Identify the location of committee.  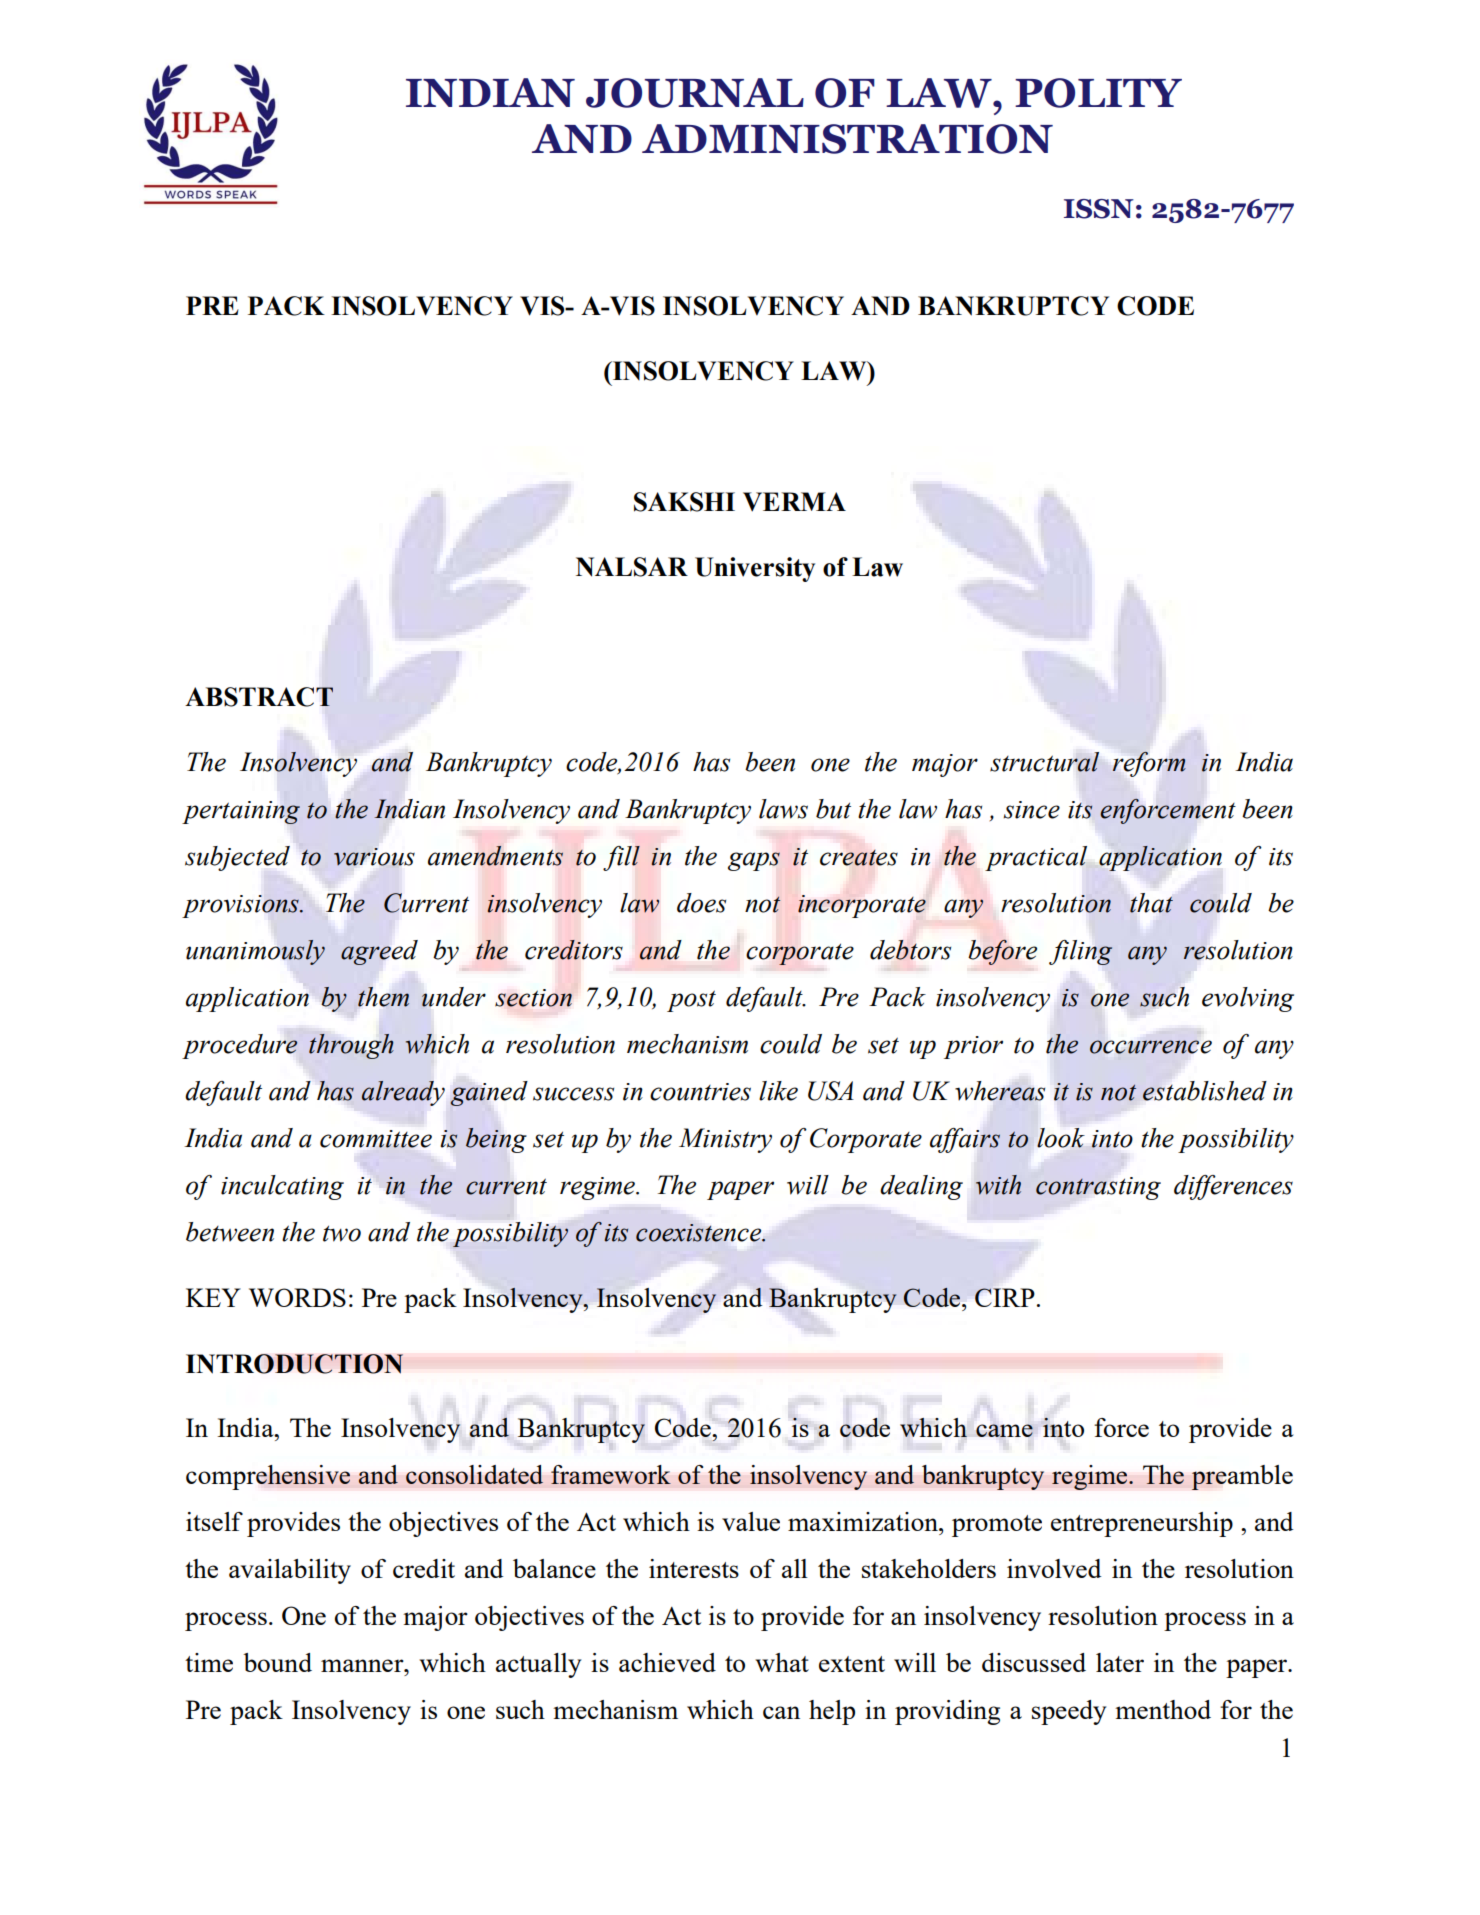
(376, 1139).
